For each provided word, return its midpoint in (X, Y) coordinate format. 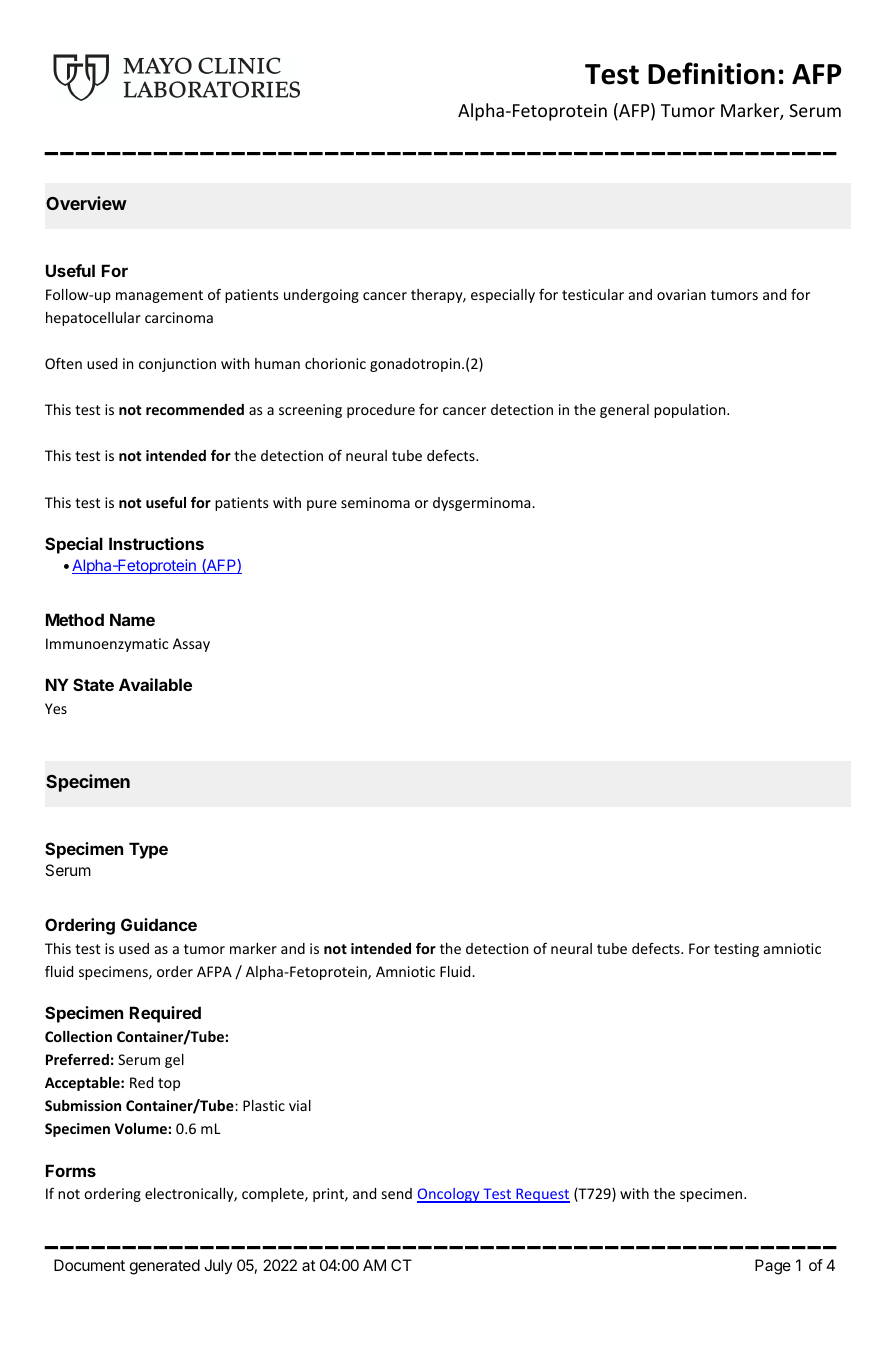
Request (542, 1195)
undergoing (321, 296)
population (691, 411)
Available (155, 684)
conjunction (177, 365)
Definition (711, 73)
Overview (86, 203)
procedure (381, 411)
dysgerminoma (483, 504)
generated (165, 1267)
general (624, 411)
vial (300, 1105)
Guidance (159, 924)
